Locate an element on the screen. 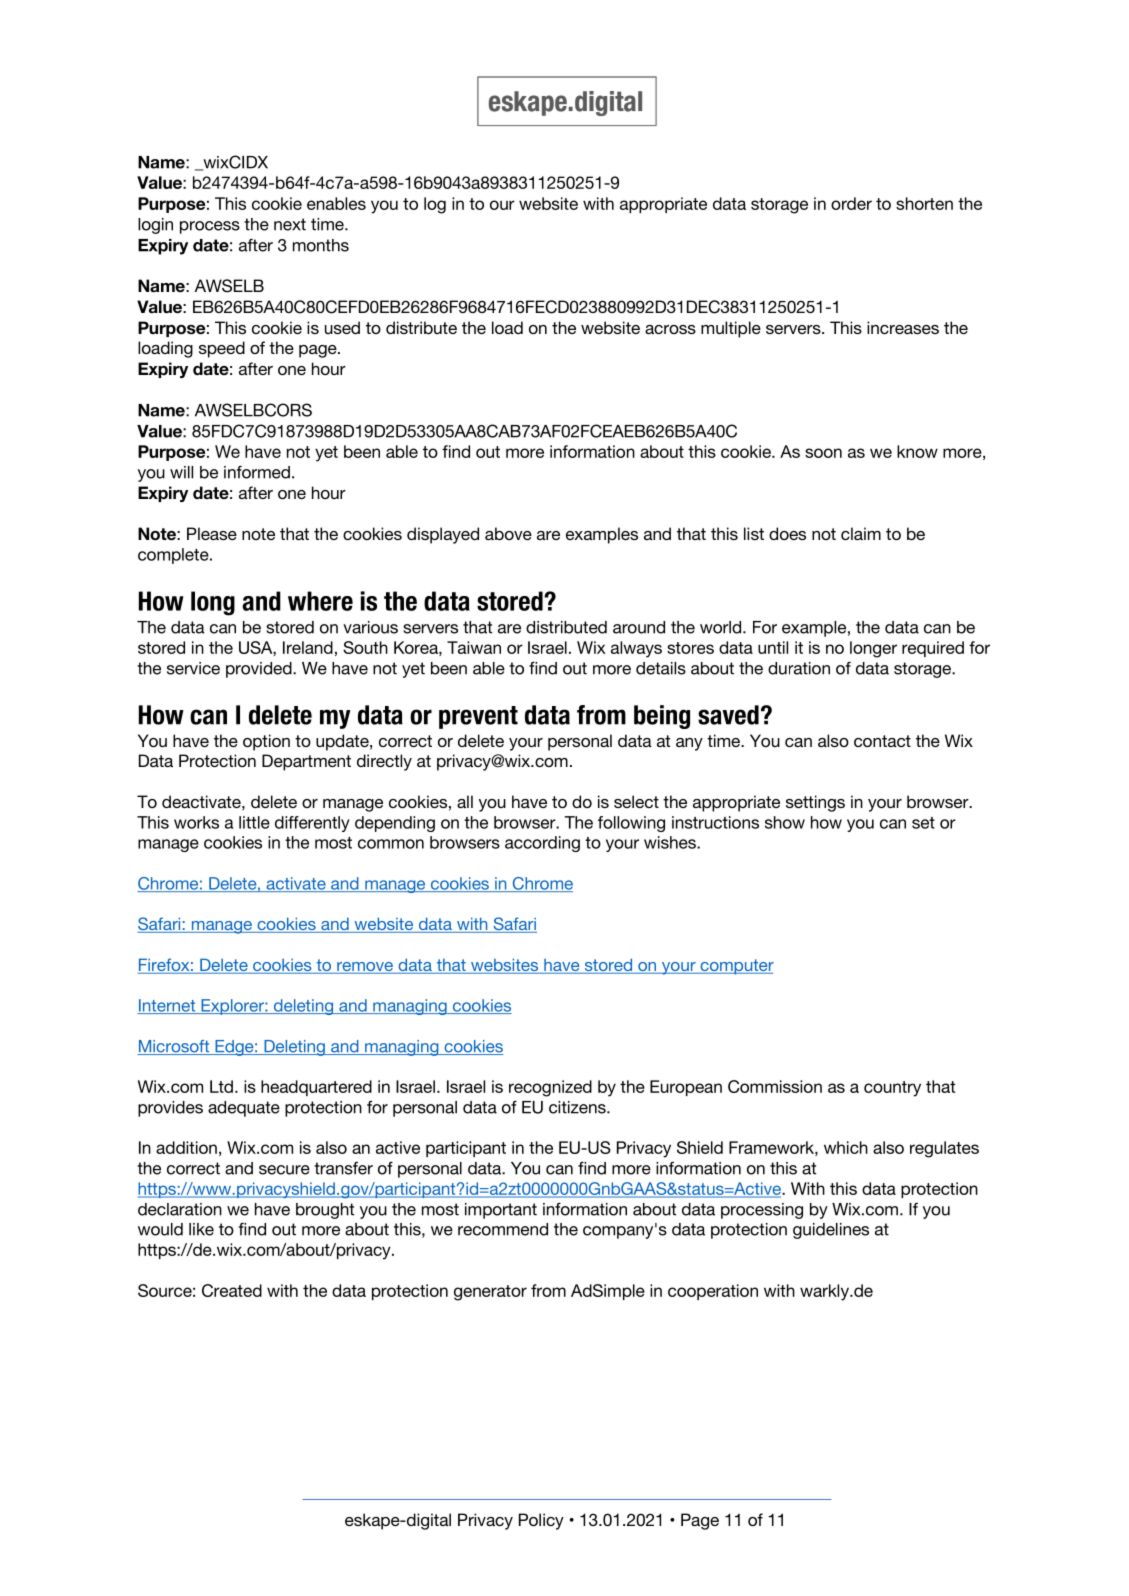 The width and height of the screenshot is (1129, 1596). Taiwan is located at coordinates (474, 647).
